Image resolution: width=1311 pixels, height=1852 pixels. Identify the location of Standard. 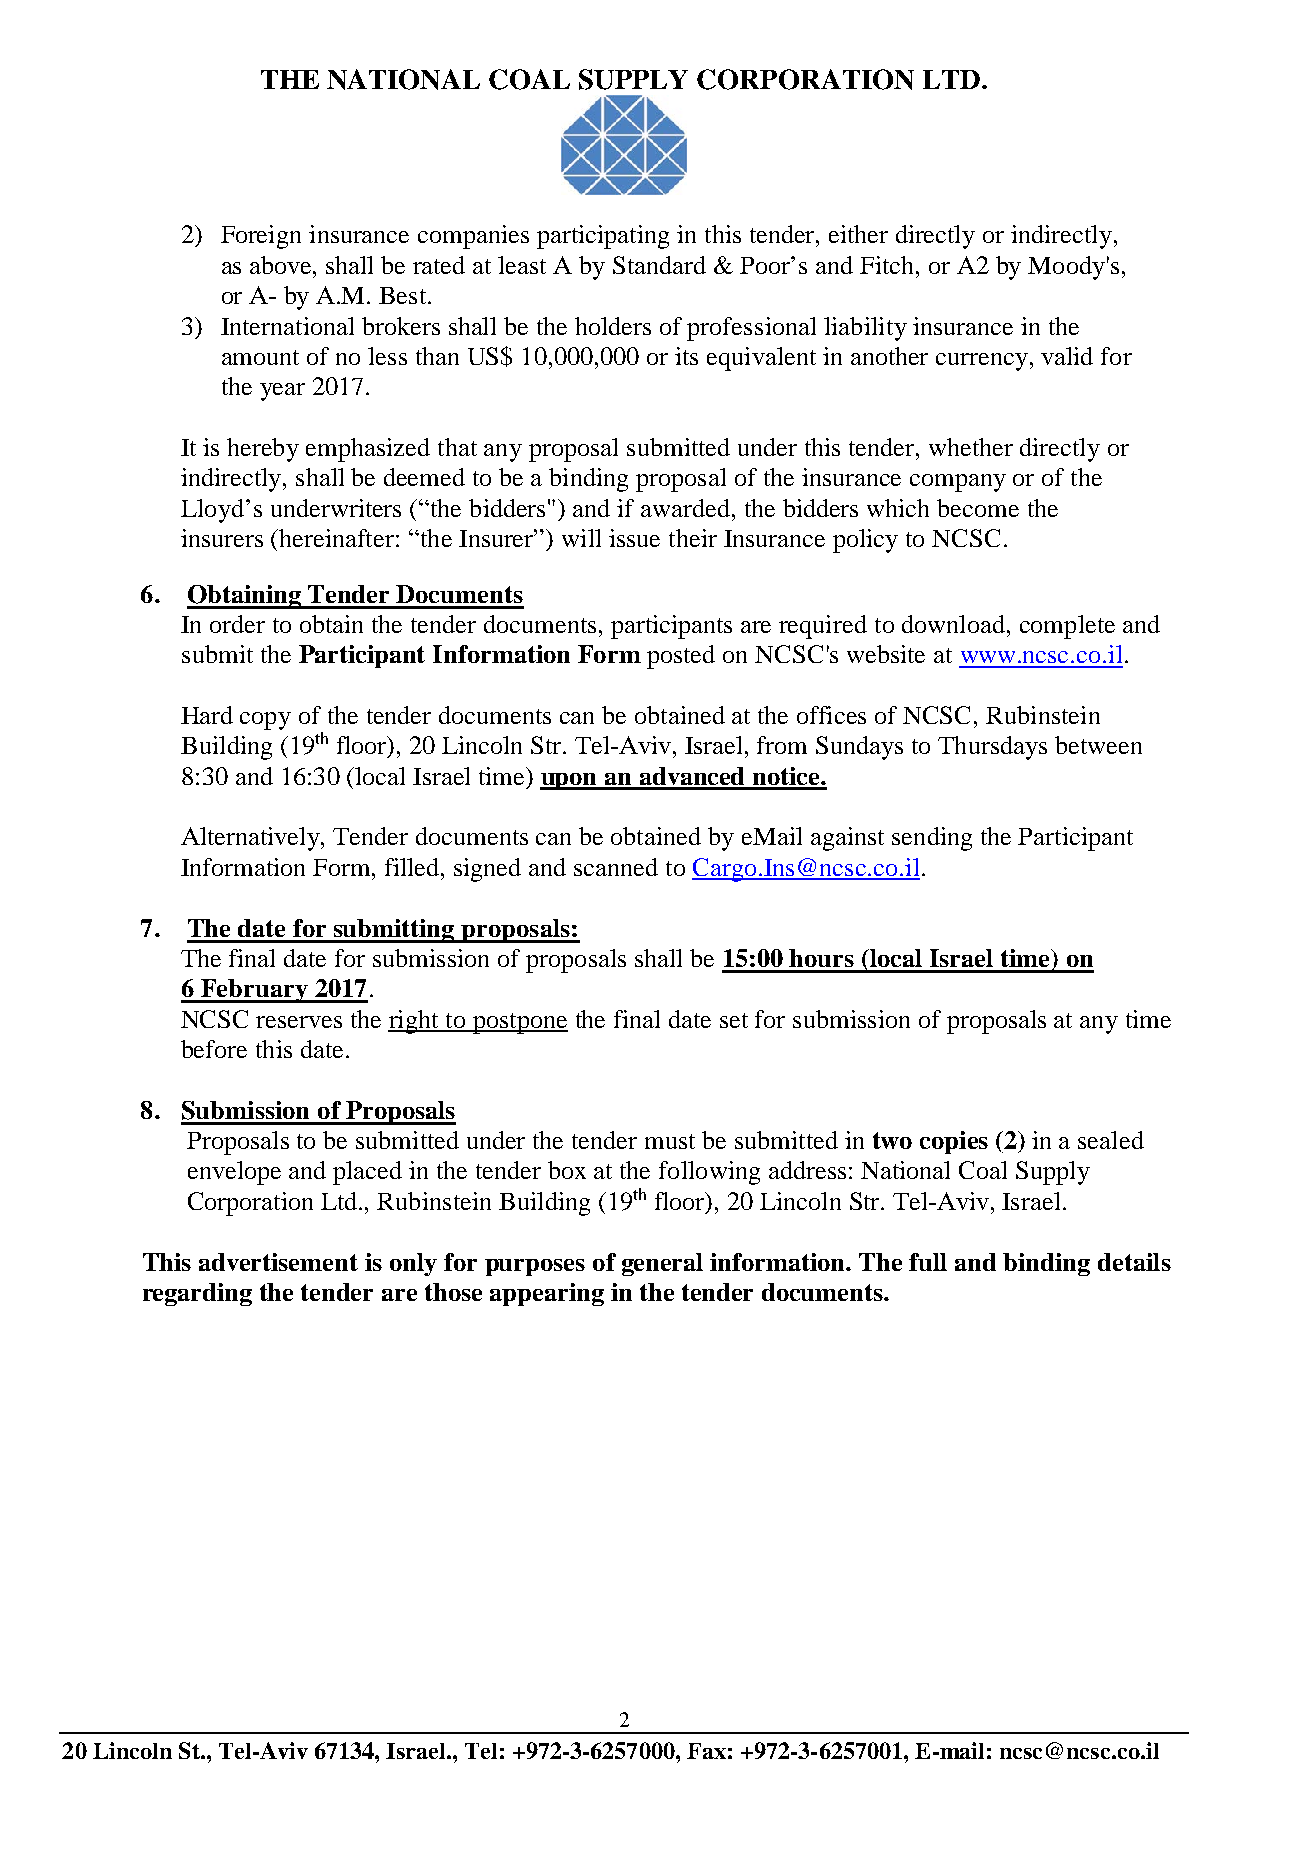
(659, 265).
